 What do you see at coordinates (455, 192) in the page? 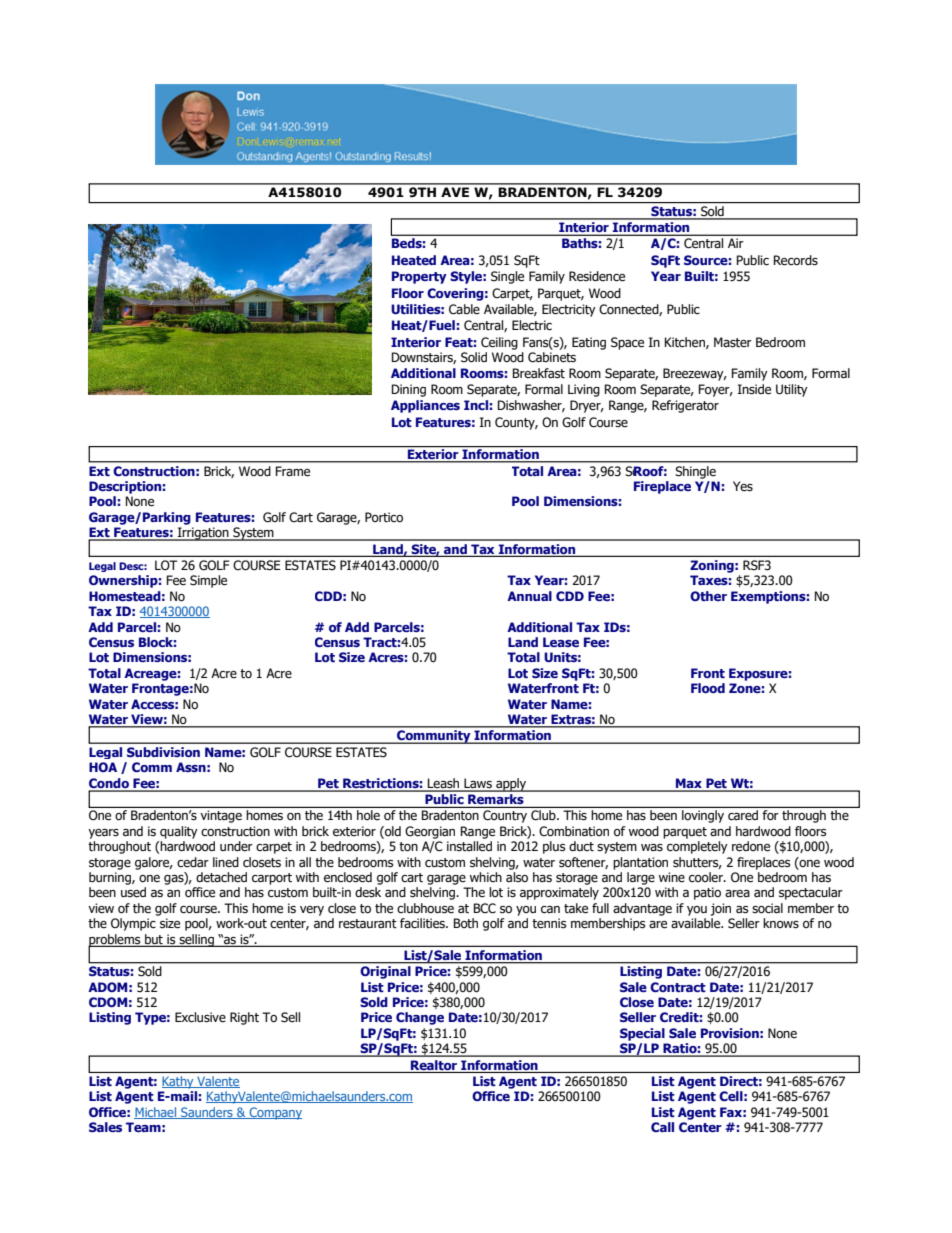
I see `AVE` at bounding box center [455, 192].
